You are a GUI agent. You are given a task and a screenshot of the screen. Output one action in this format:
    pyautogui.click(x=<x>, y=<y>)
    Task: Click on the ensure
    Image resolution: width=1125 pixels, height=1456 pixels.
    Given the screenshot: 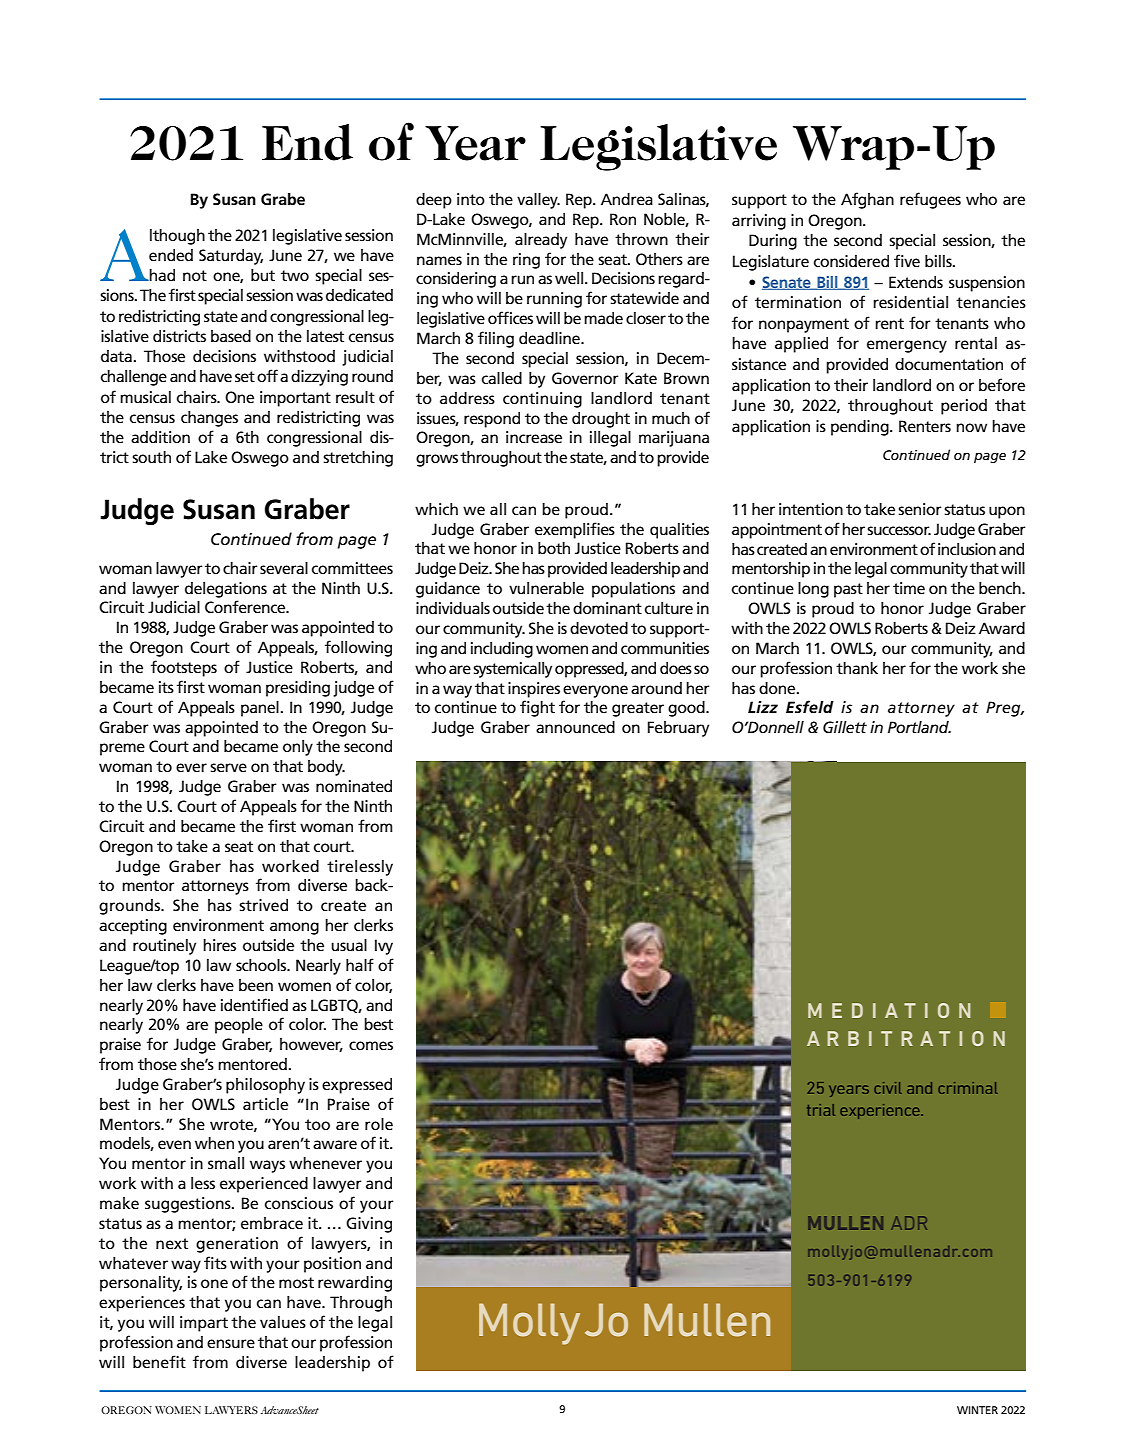 What is the action you would take?
    pyautogui.click(x=231, y=1343)
